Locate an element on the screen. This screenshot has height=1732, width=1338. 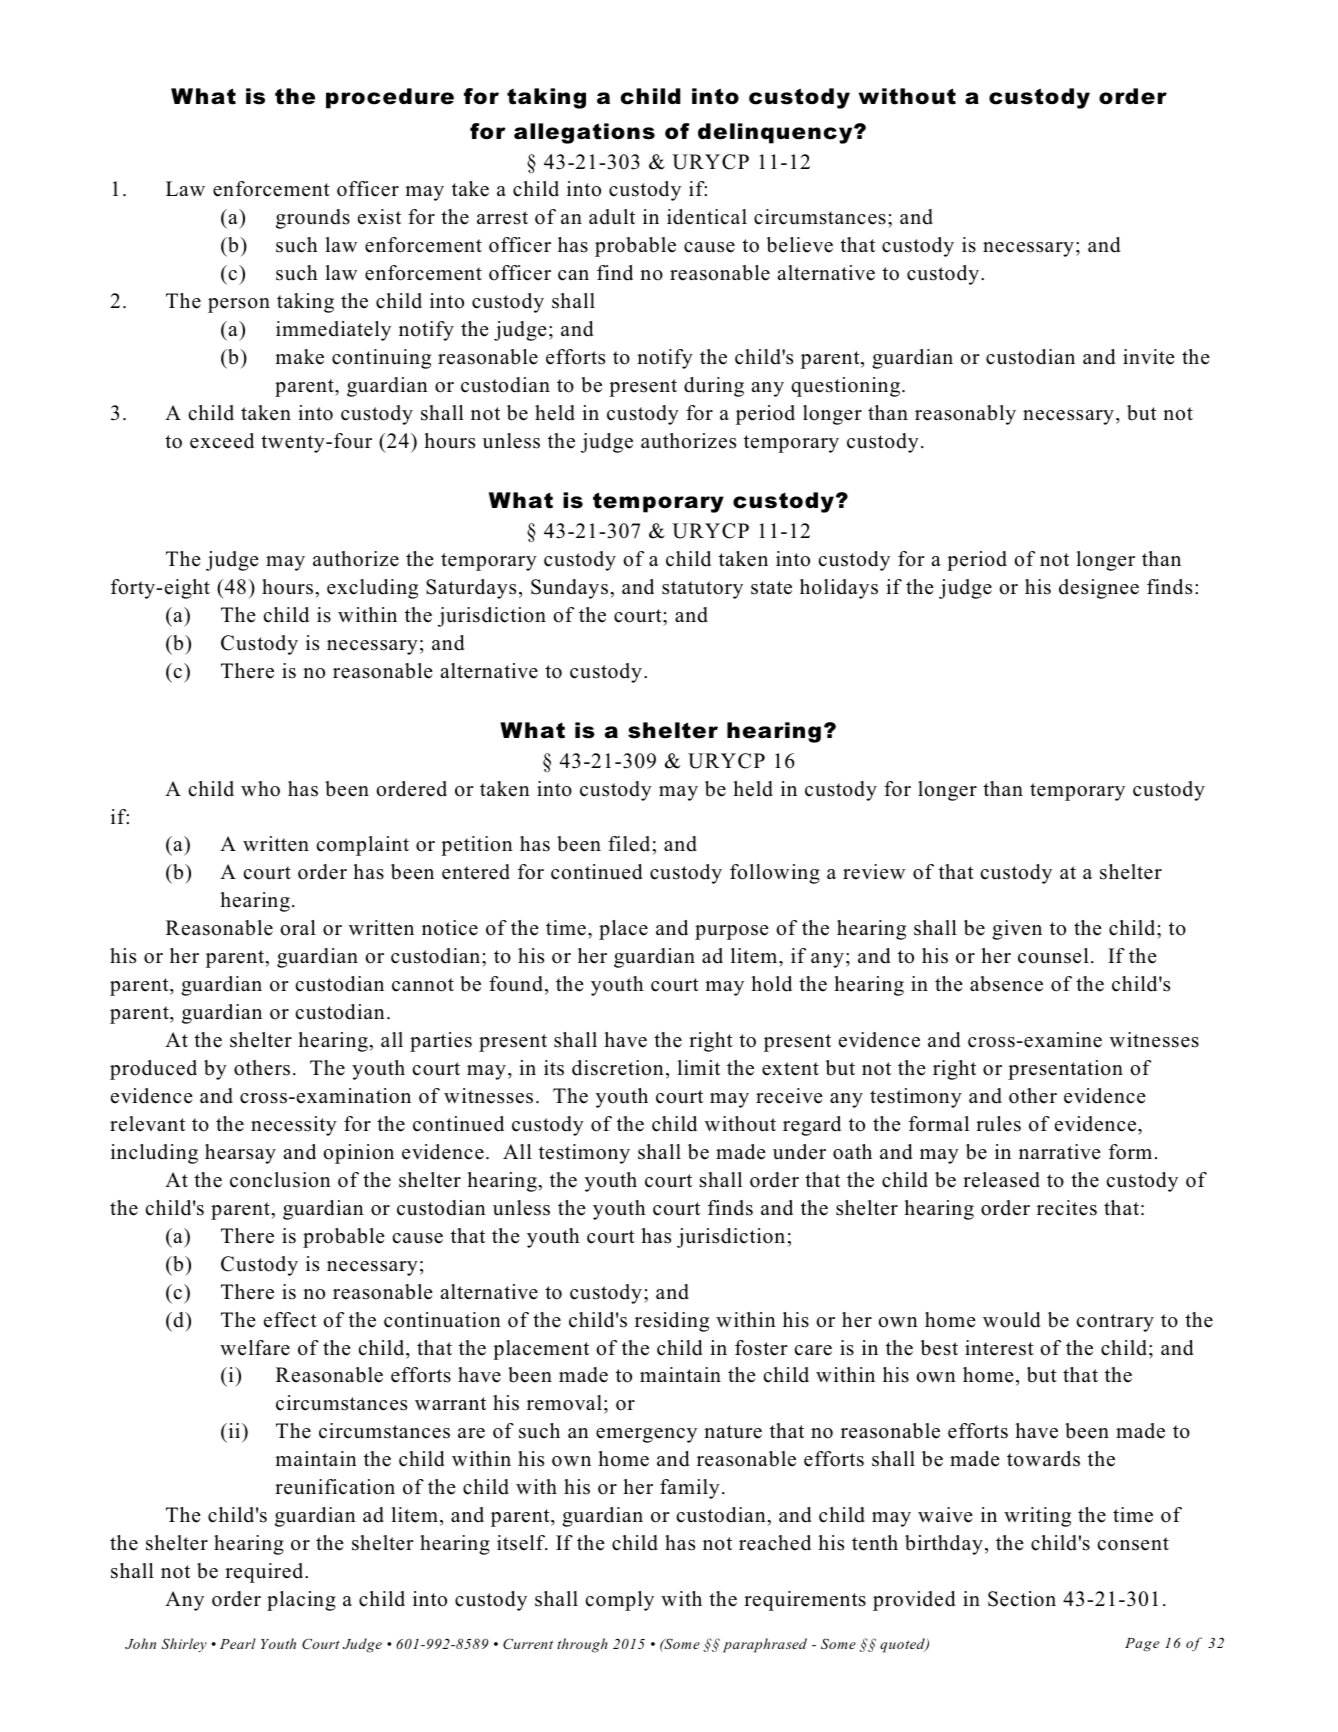
rules is located at coordinates (998, 1124).
